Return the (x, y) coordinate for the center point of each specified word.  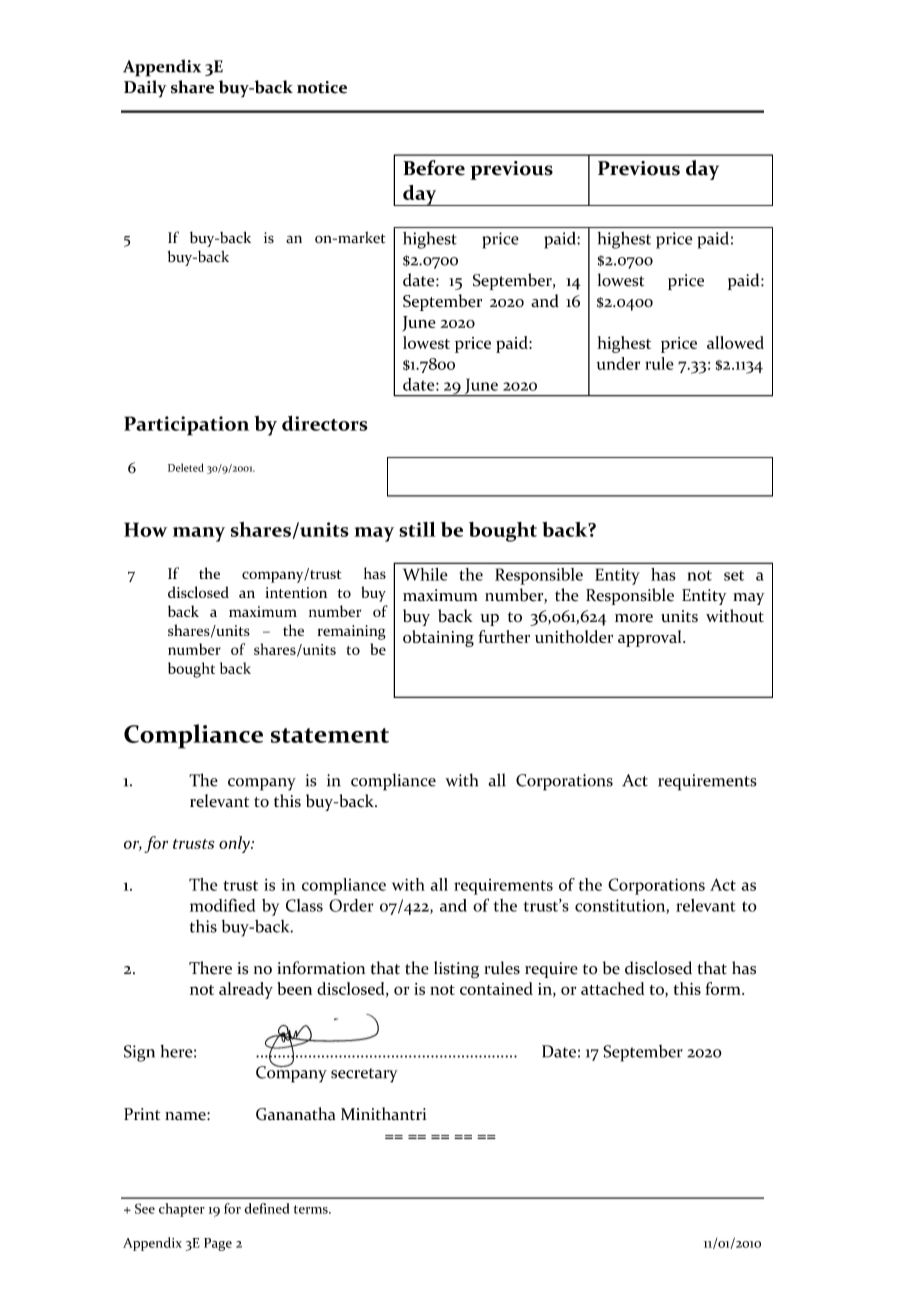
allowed (735, 342)
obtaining (438, 638)
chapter (182, 1210)
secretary (364, 1075)
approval (651, 638)
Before (434, 168)
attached (612, 988)
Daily (145, 89)
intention (296, 592)
